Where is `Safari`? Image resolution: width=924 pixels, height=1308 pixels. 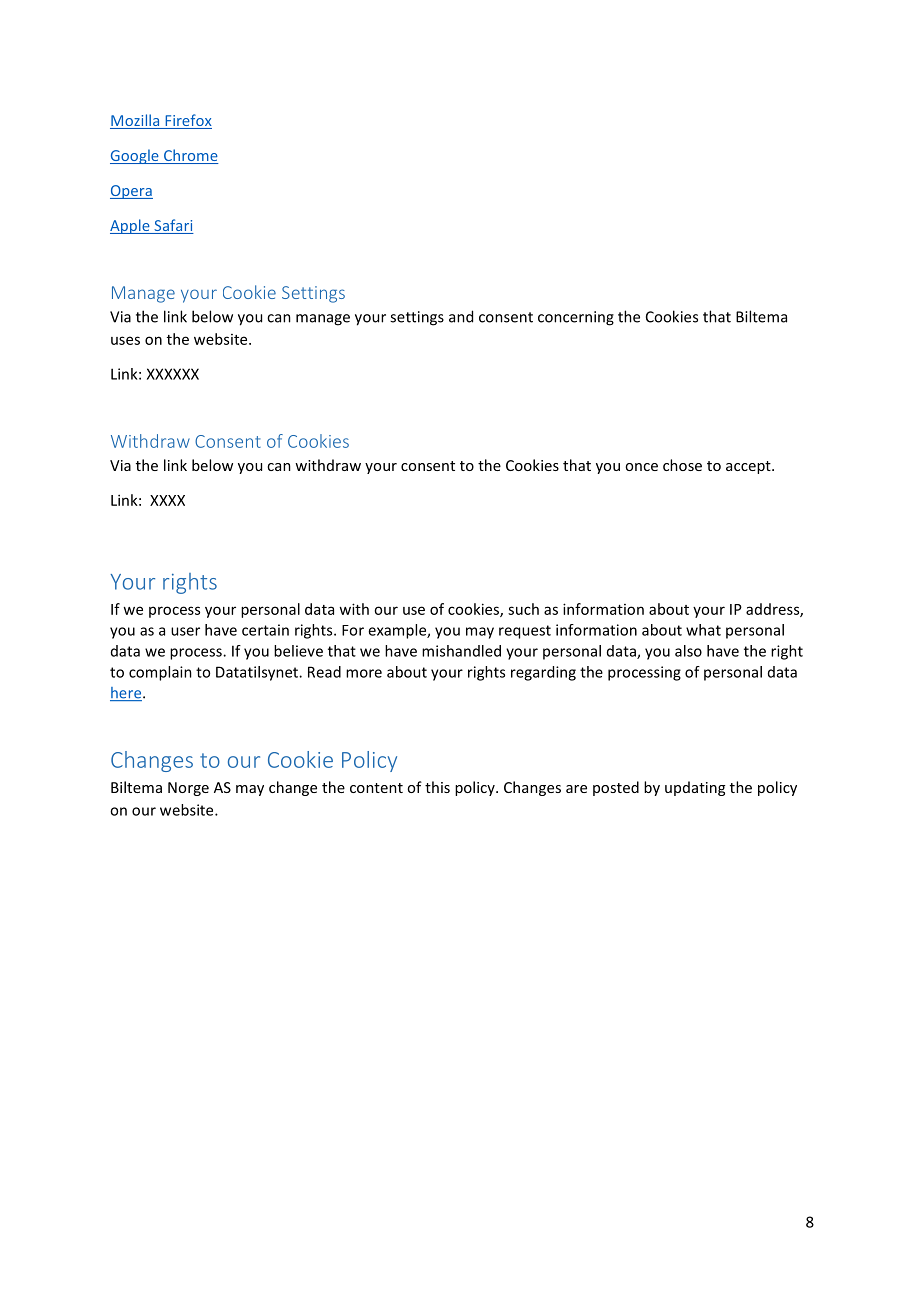
Safari is located at coordinates (173, 226).
